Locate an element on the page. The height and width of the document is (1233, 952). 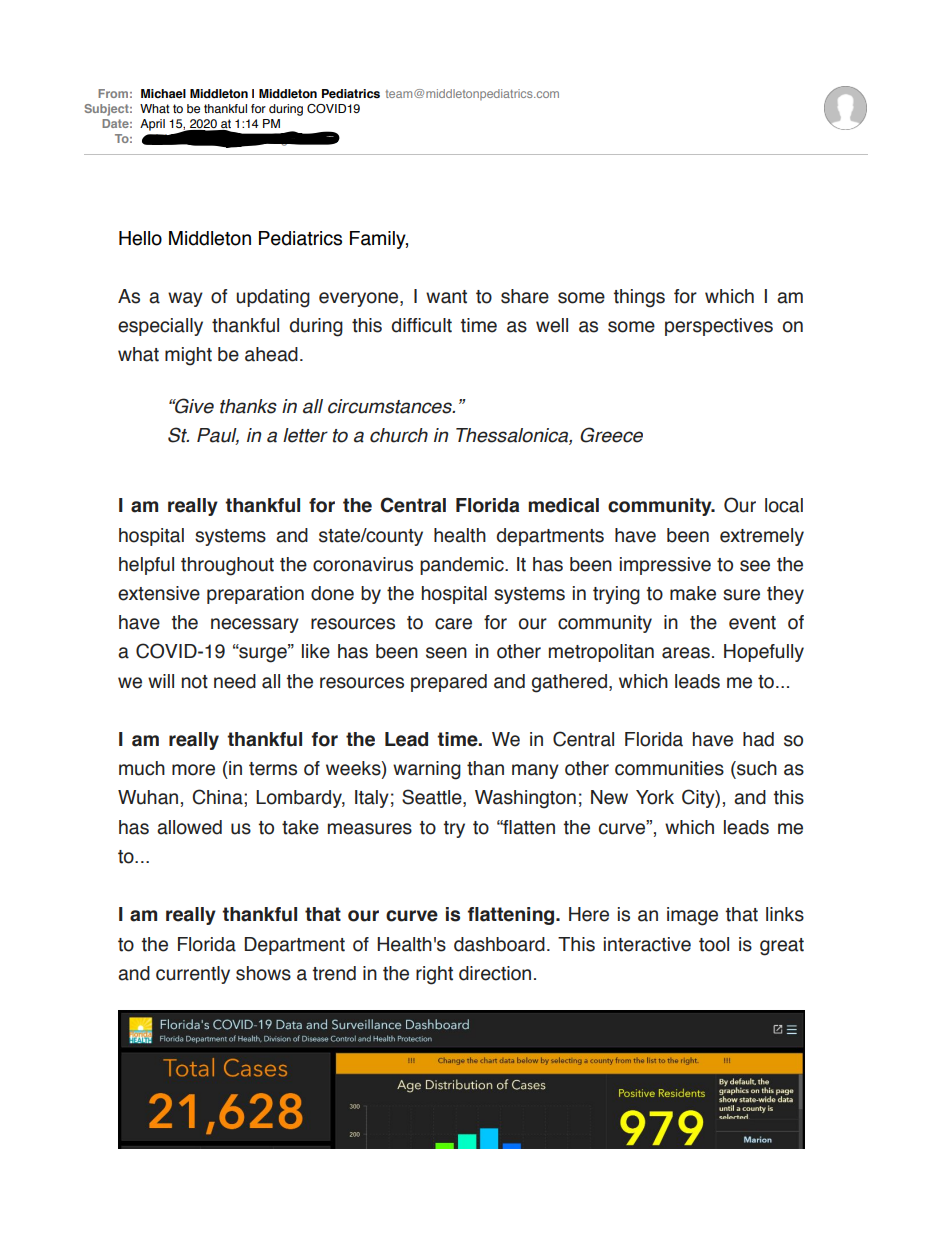
things is located at coordinates (639, 298).
